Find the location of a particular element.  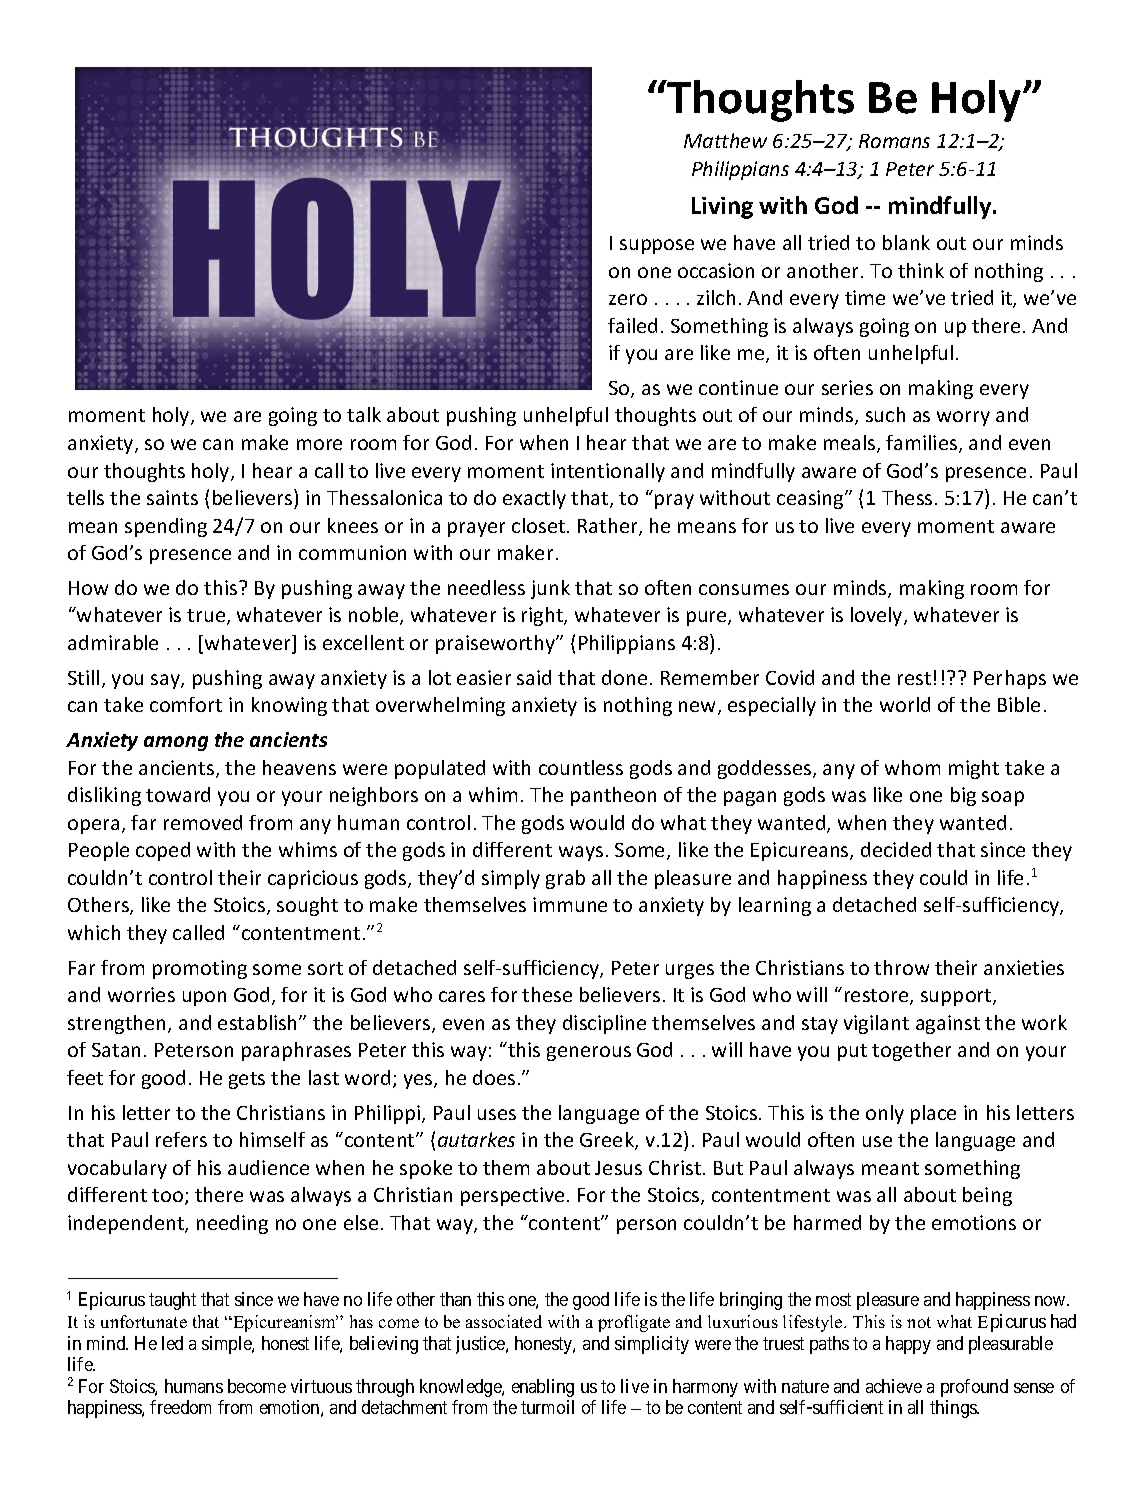

toward is located at coordinates (178, 794).
